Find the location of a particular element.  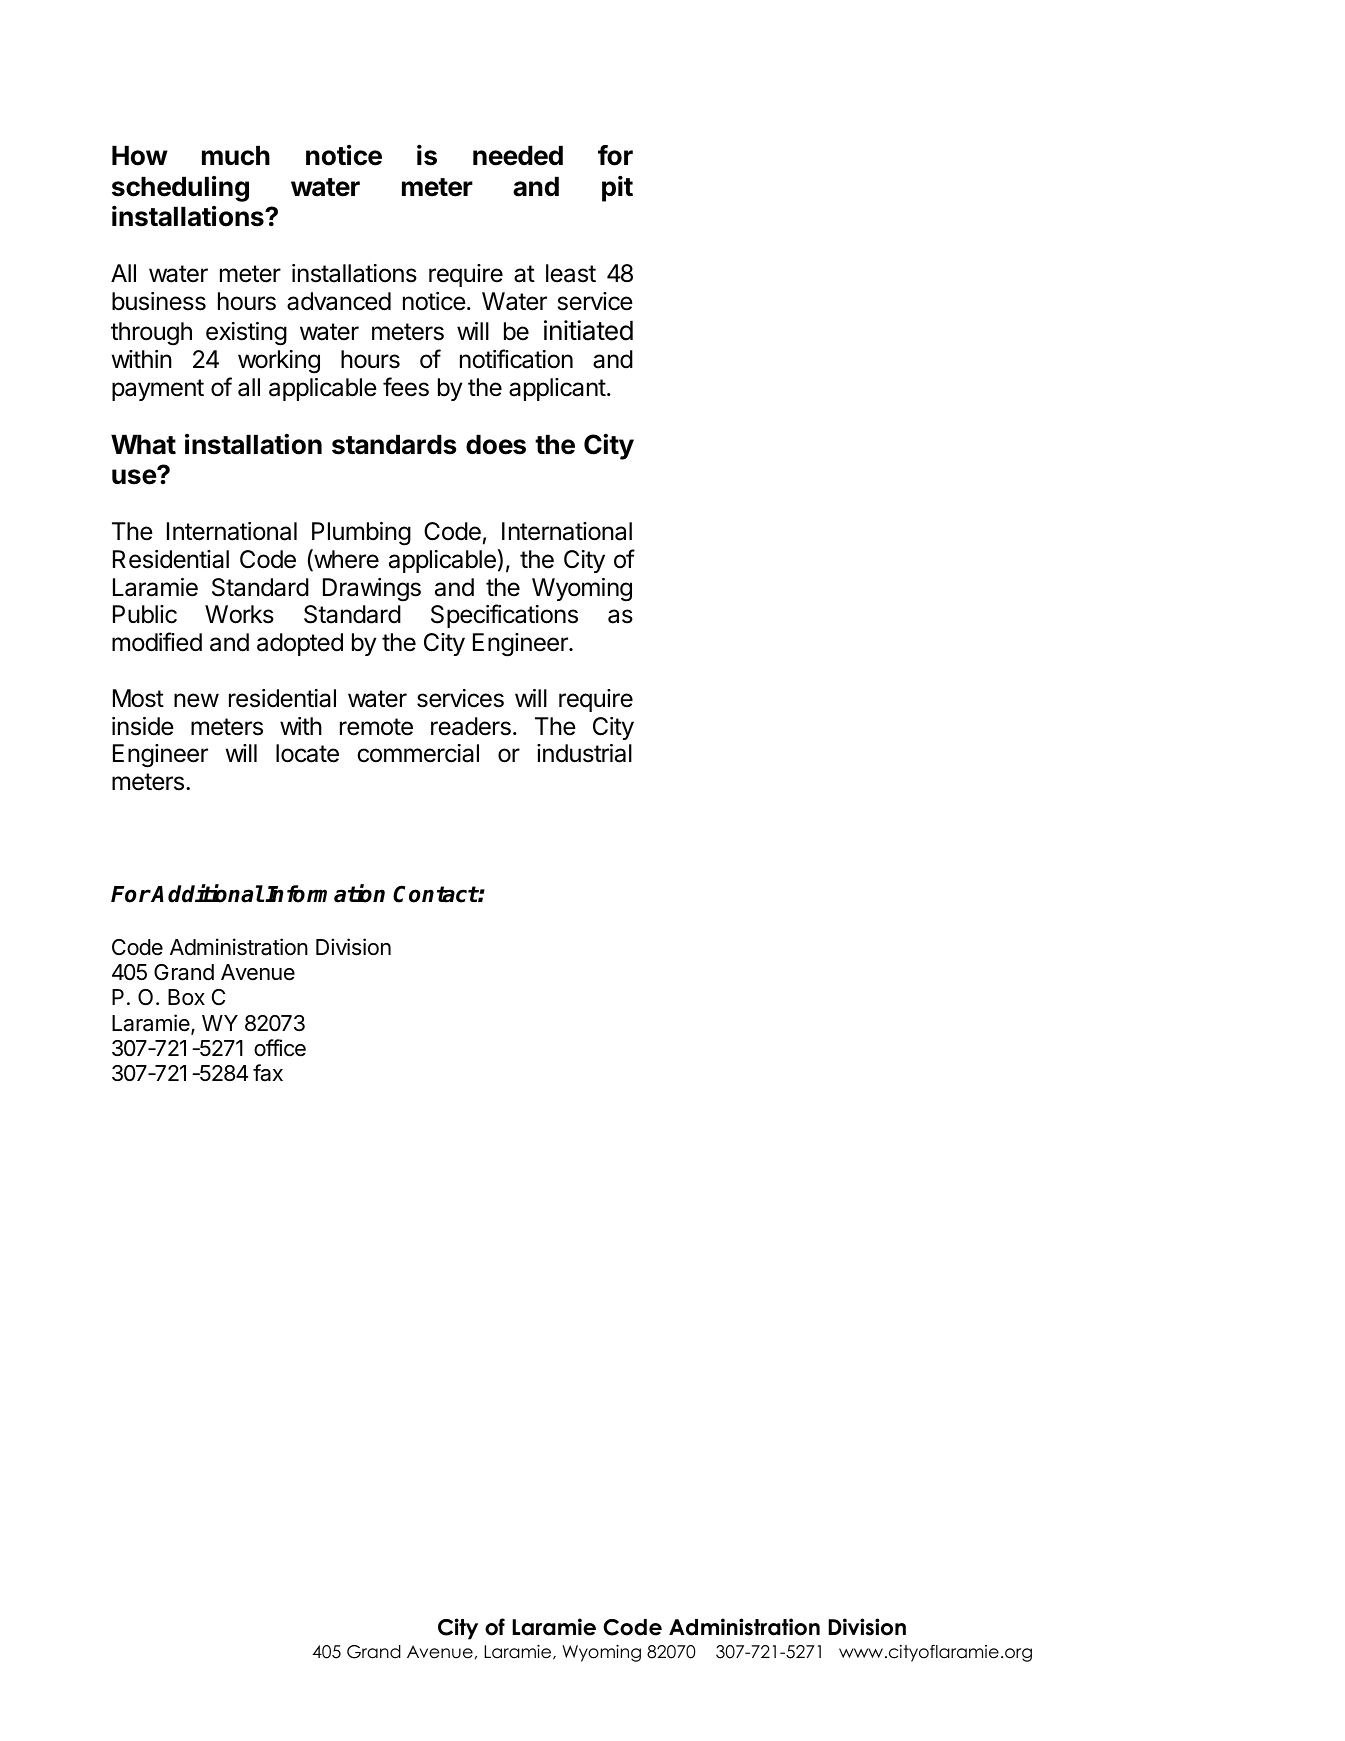

industrial is located at coordinates (584, 753).
